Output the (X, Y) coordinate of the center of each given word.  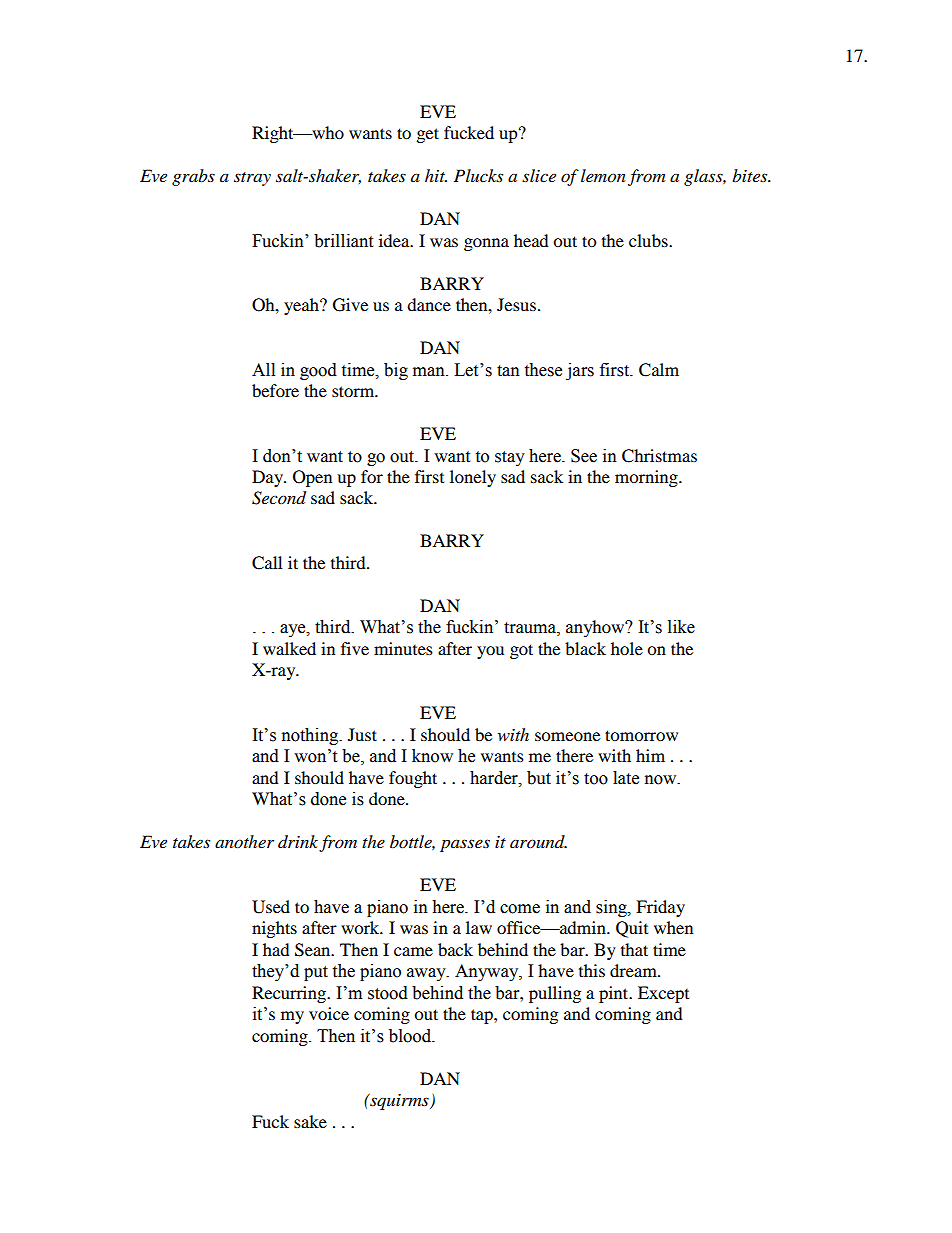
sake (310, 1121)
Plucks (478, 175)
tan (508, 371)
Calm (659, 370)
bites (751, 175)
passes (465, 845)
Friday (660, 908)
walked (289, 648)
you (490, 652)
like (681, 627)
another (244, 841)
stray (252, 179)
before (275, 390)
